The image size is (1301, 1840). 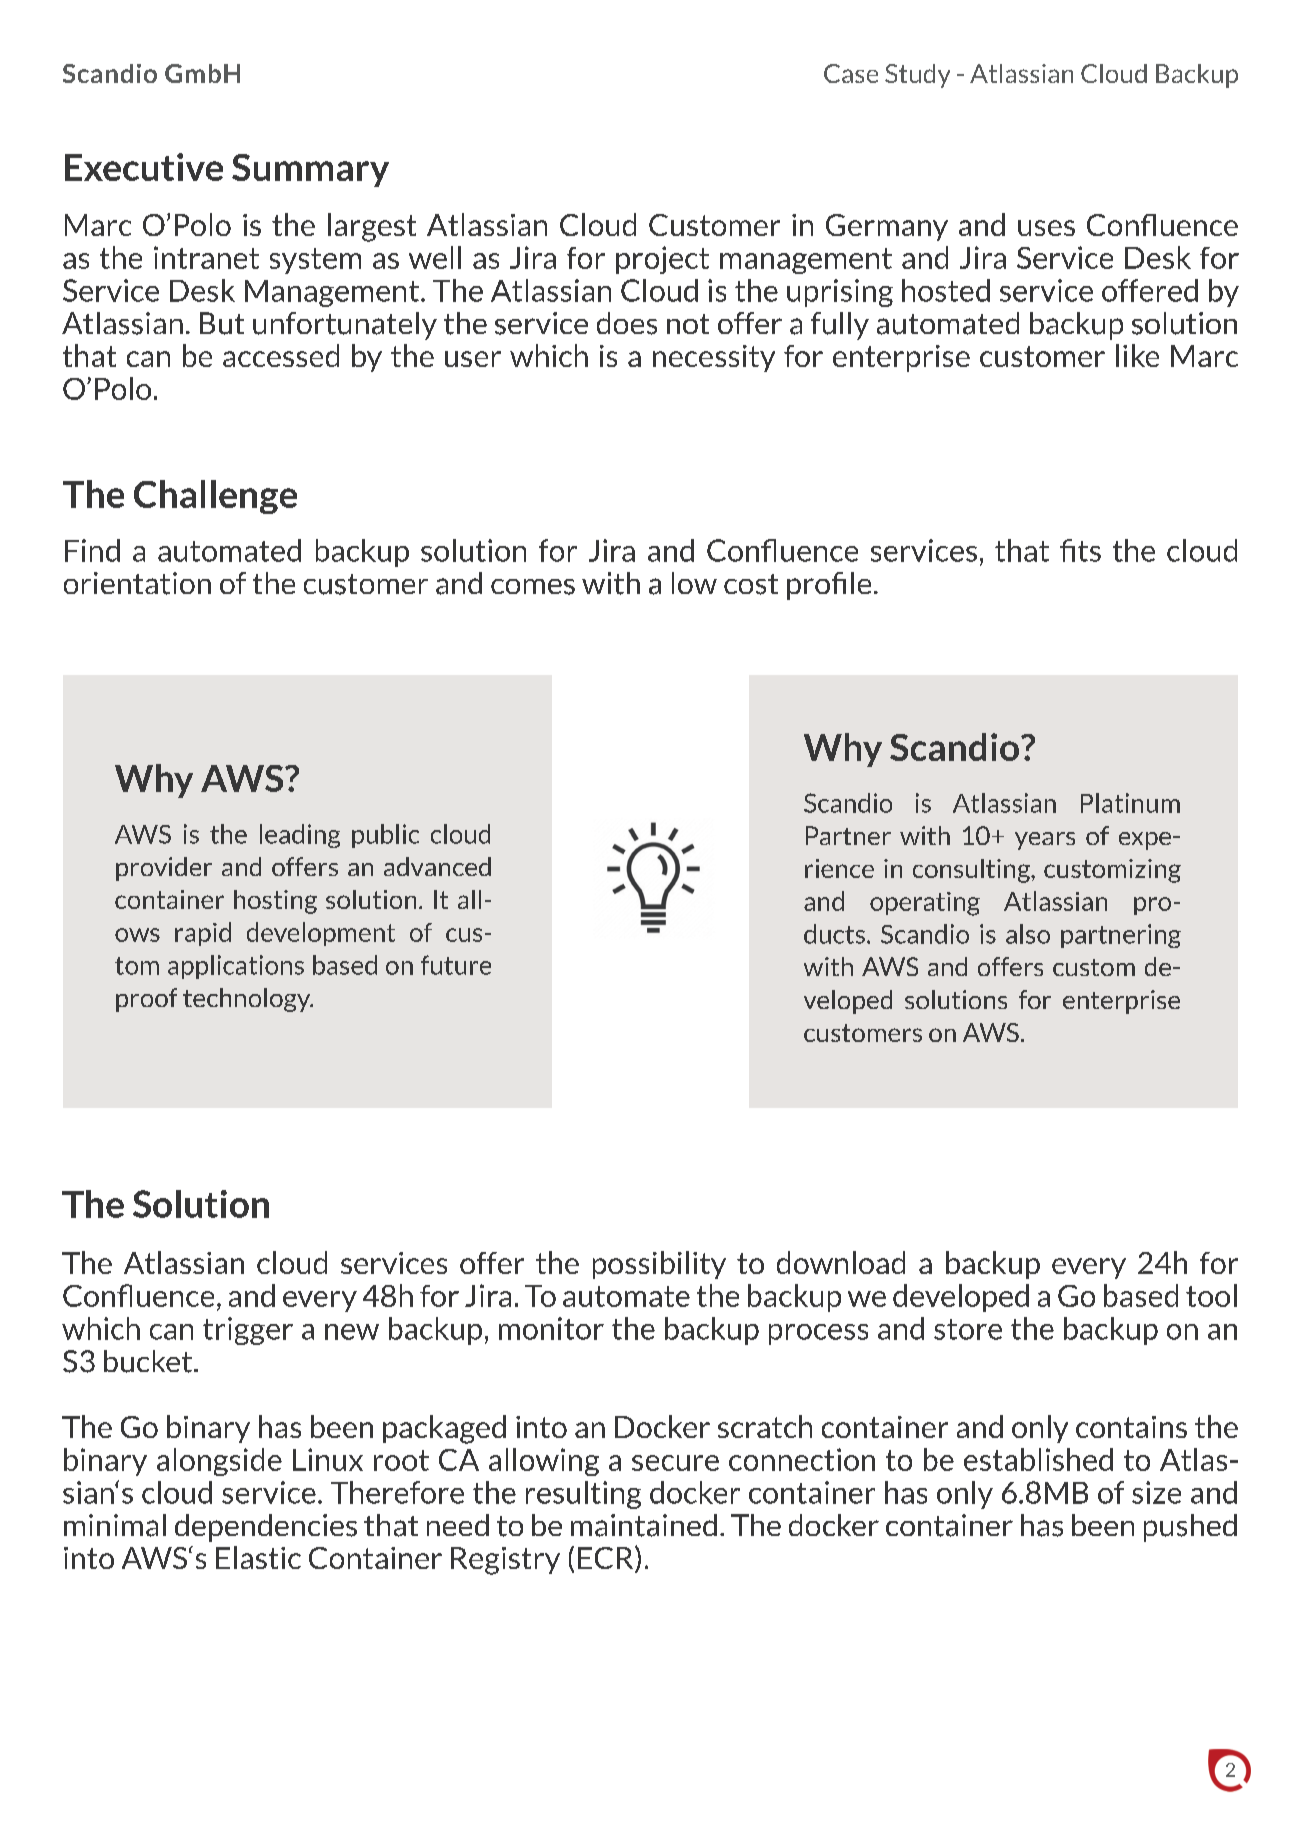 I want to click on trigger, so click(x=248, y=1331).
